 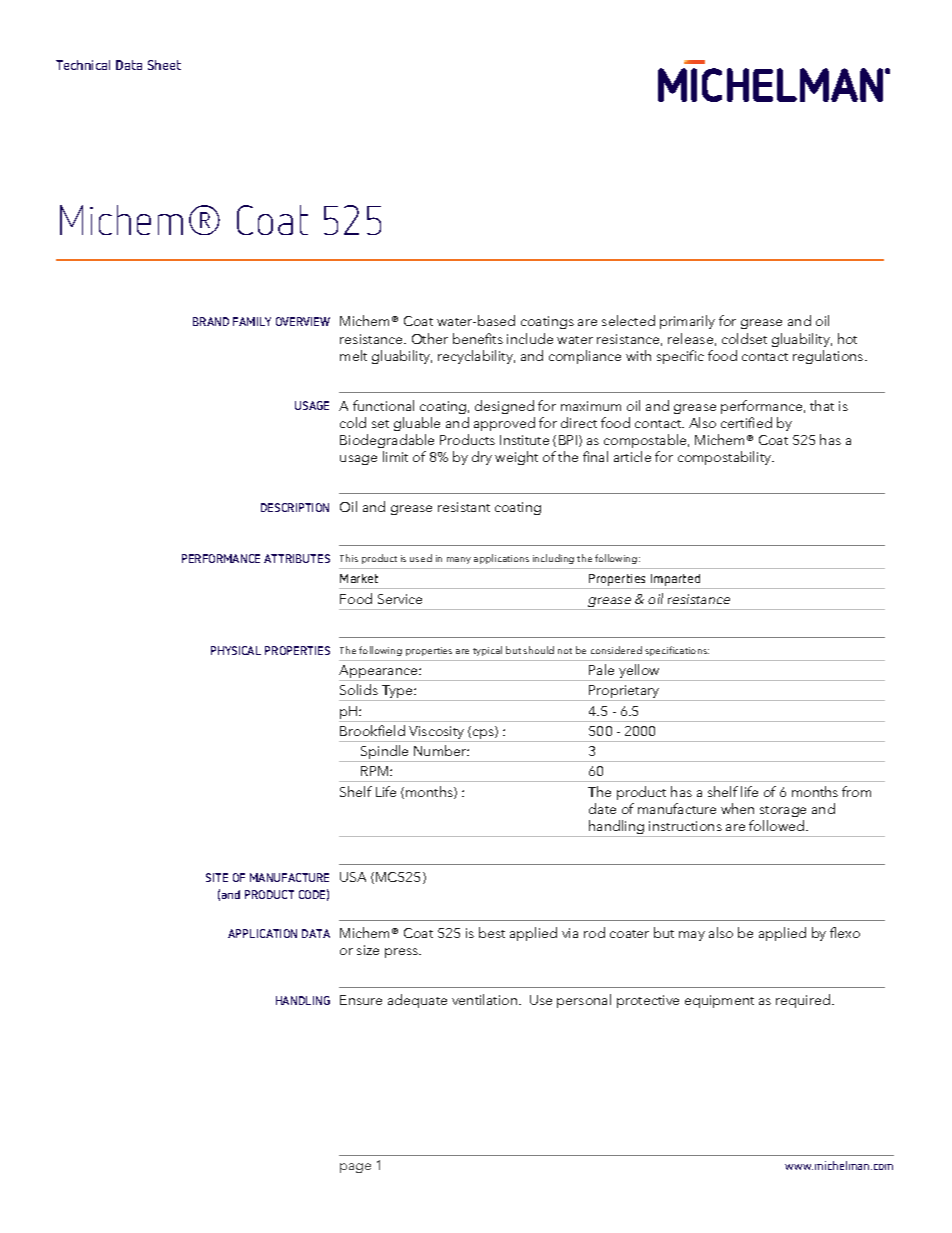 I want to click on ventilation, so click(x=486, y=999).
